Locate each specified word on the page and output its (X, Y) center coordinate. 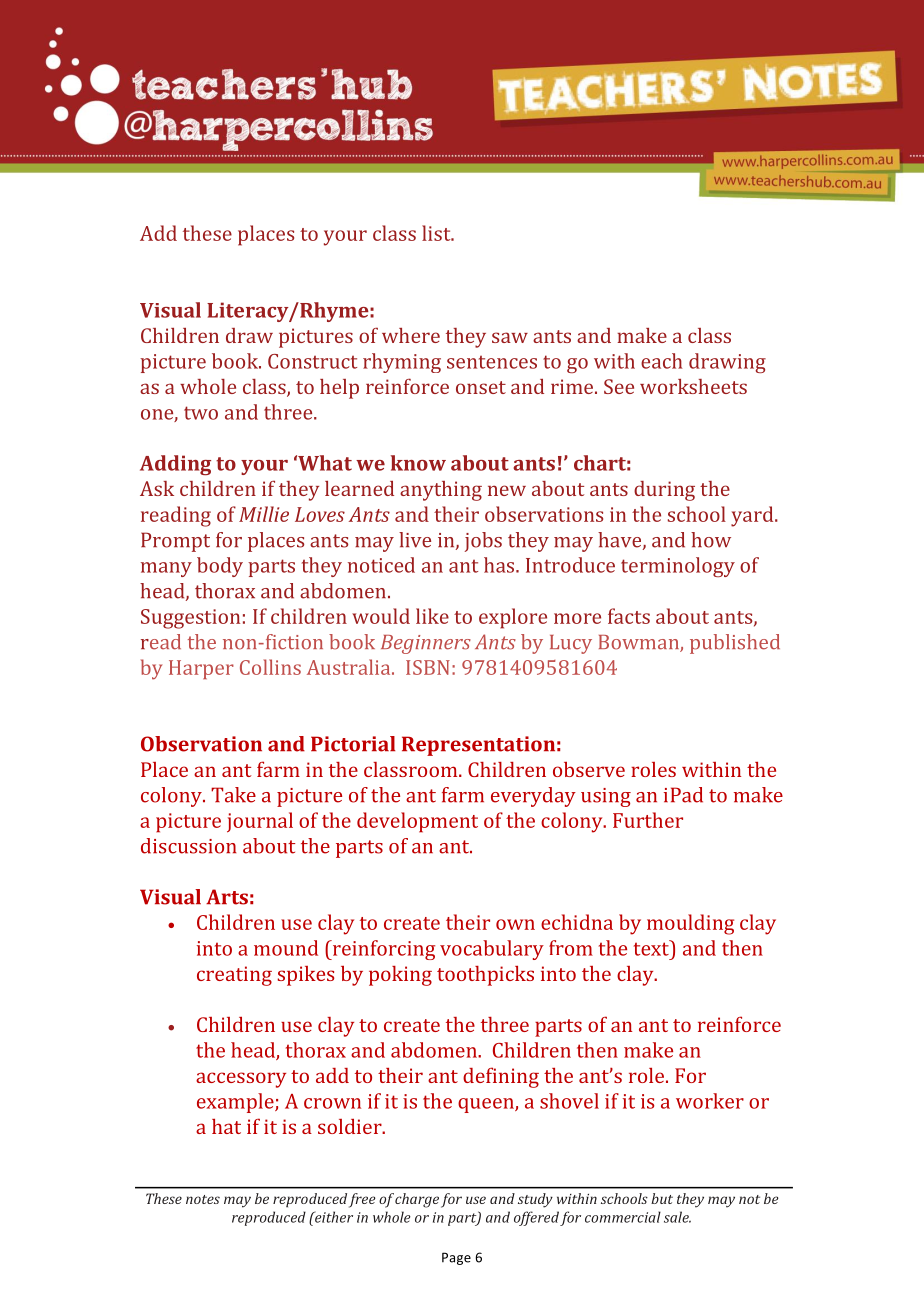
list (437, 233)
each (661, 361)
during (664, 491)
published (735, 644)
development (417, 822)
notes (203, 1199)
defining (501, 1077)
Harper (201, 669)
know (418, 463)
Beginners (426, 644)
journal (260, 822)
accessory (241, 1080)
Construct (312, 361)
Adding (175, 465)
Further (648, 820)
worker (710, 1101)
